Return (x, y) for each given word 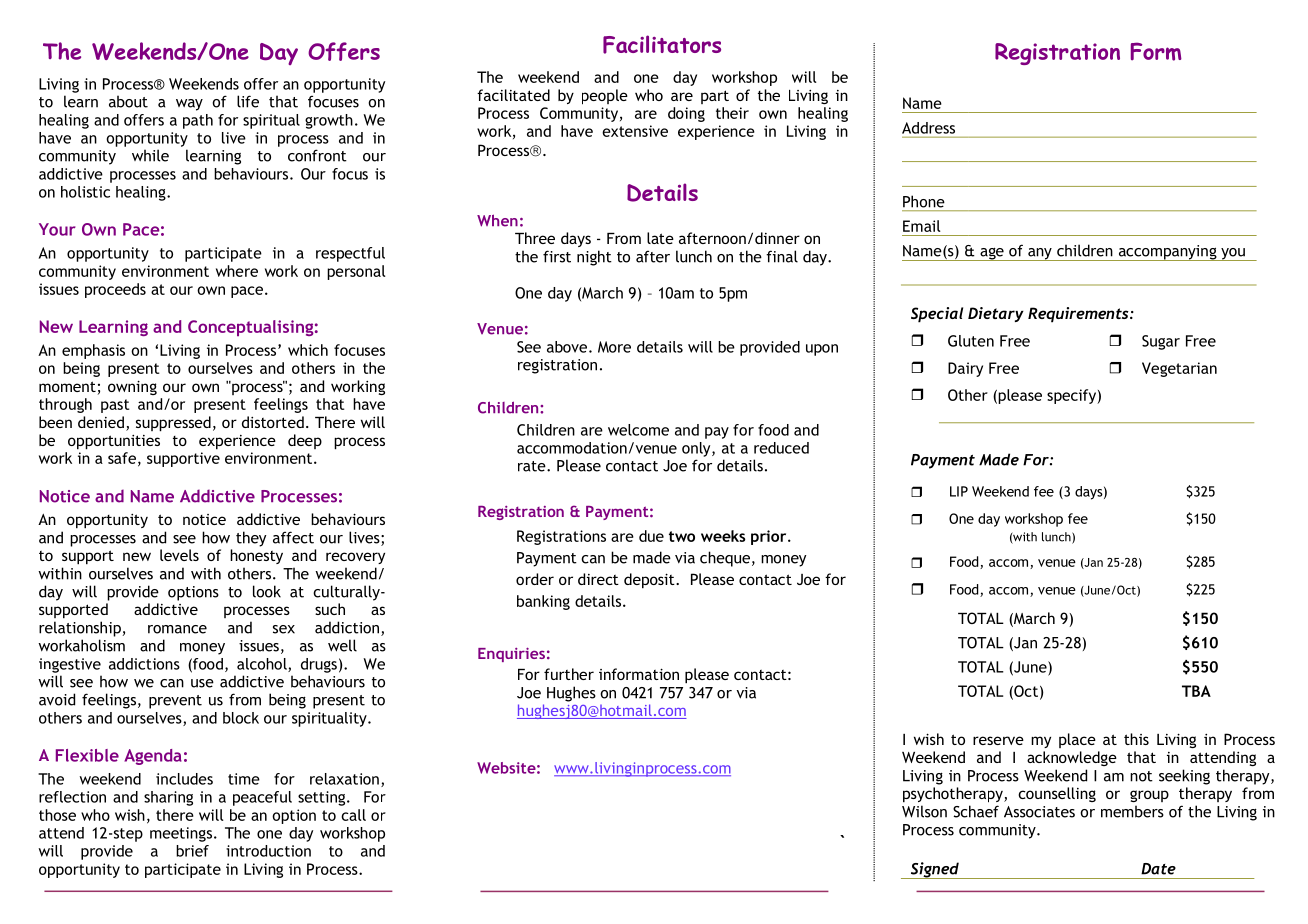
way (189, 105)
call (353, 815)
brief (192, 851)
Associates (1039, 812)
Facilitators (662, 44)
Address (928, 128)
